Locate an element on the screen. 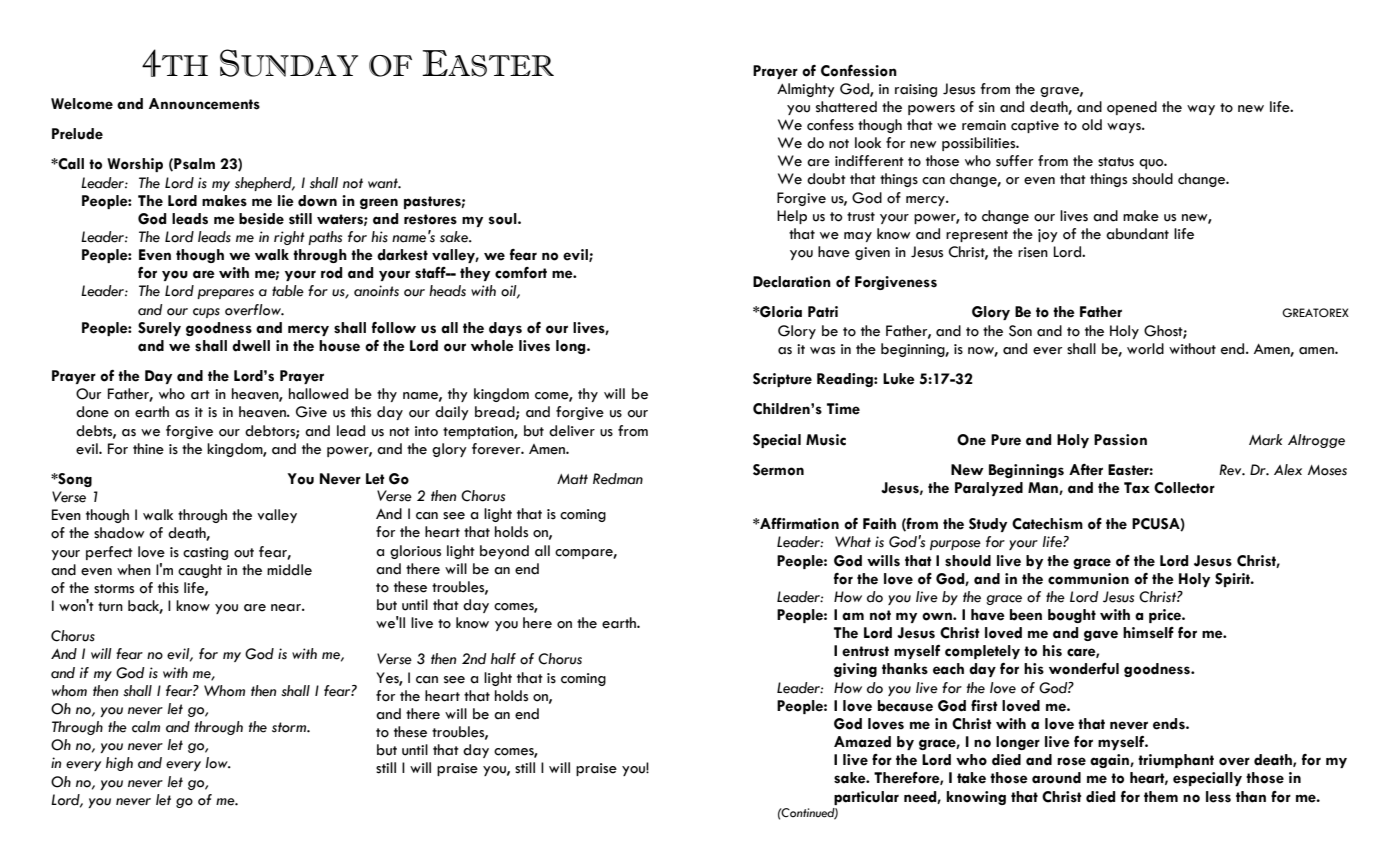 This screenshot has width=1400, height=850. particular is located at coordinates (866, 798).
